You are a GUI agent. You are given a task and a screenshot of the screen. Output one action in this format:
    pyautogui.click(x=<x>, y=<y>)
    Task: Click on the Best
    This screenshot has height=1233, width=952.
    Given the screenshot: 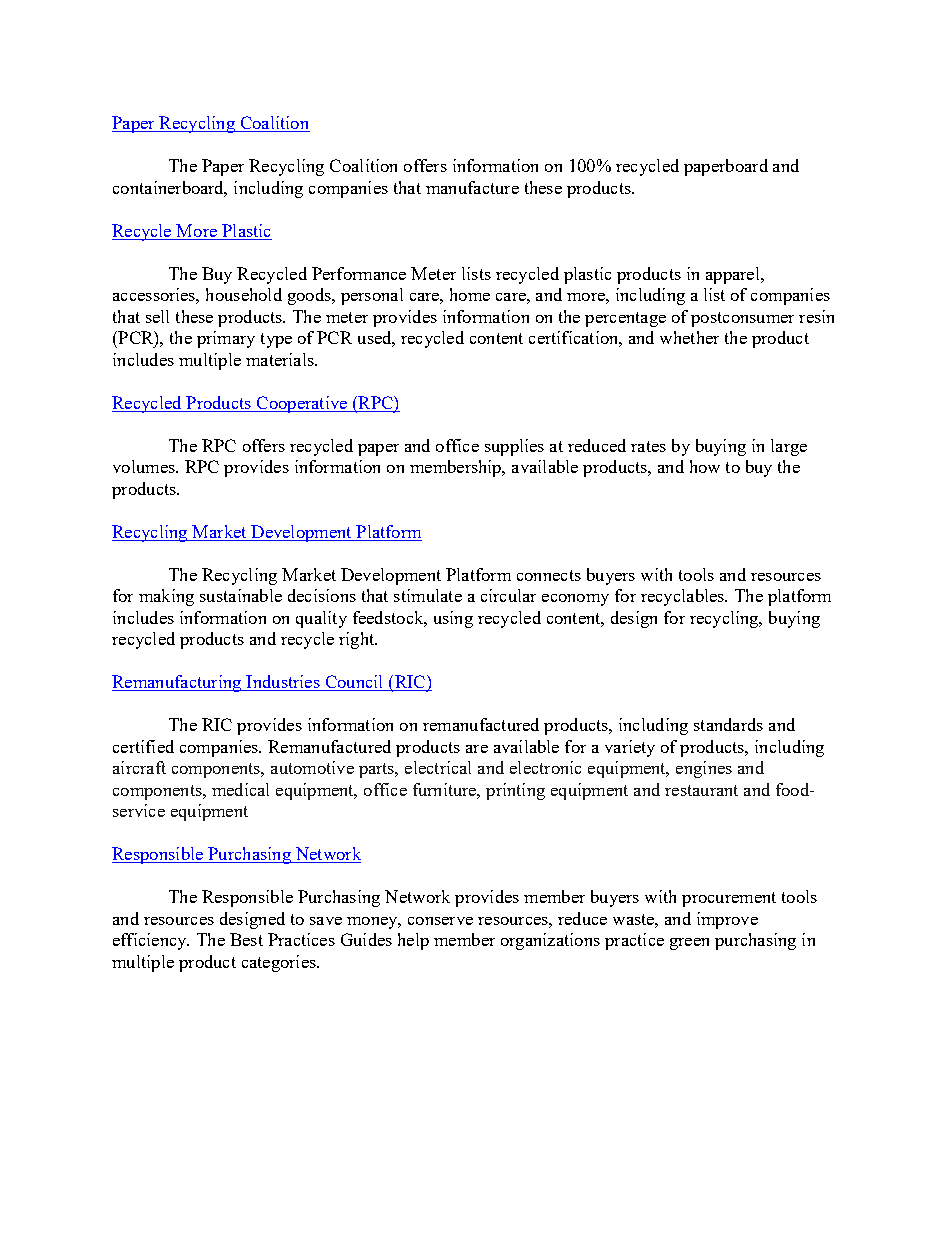 What is the action you would take?
    pyautogui.click(x=246, y=939)
